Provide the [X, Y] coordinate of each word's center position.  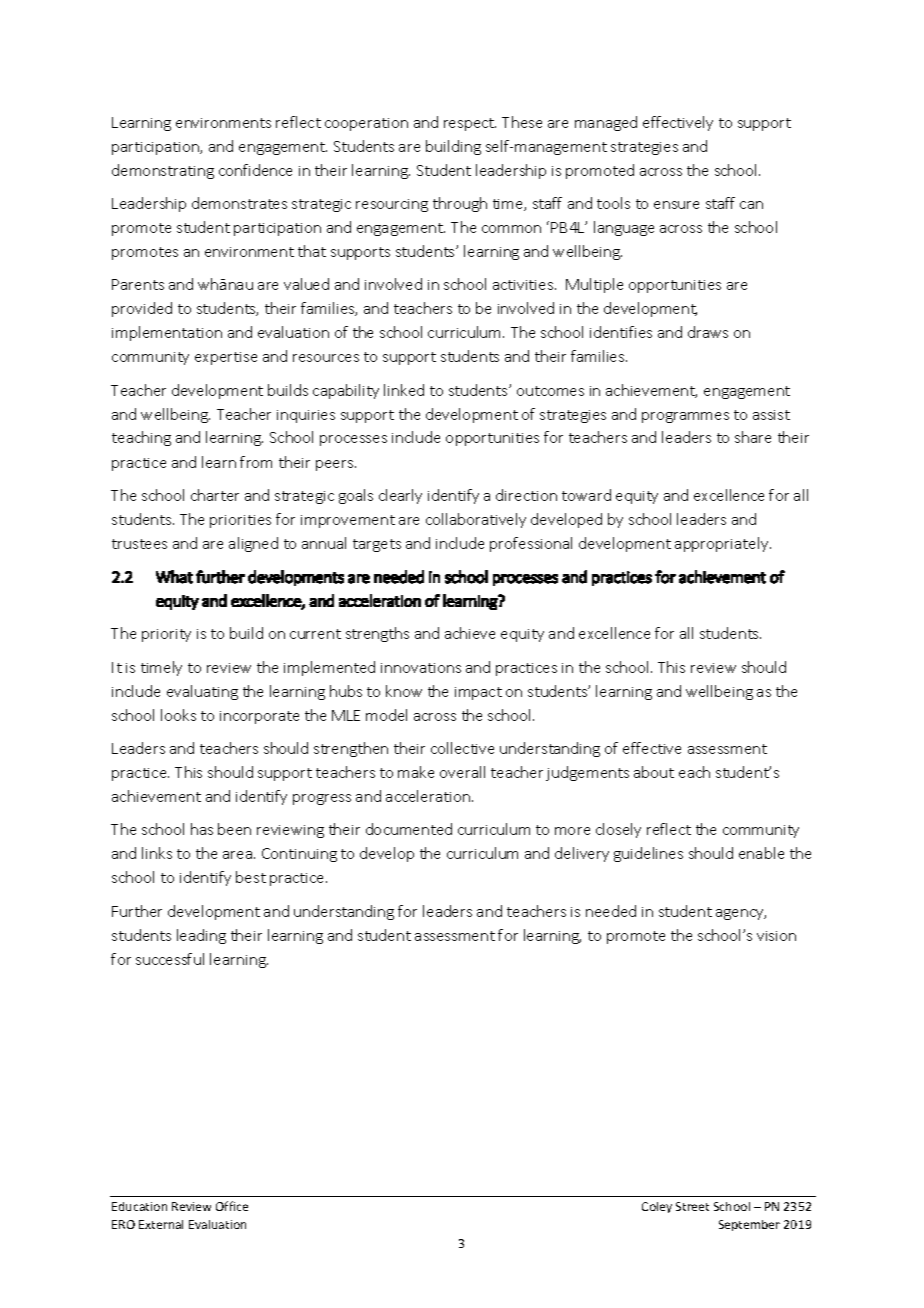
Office [232, 1206]
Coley [657, 1207]
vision [776, 936]
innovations [421, 668]
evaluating [202, 692]
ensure [676, 205]
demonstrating [163, 171]
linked [404, 390]
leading [201, 936]
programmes [685, 417]
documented [409, 829]
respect [470, 124]
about [654, 772]
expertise [226, 358]
